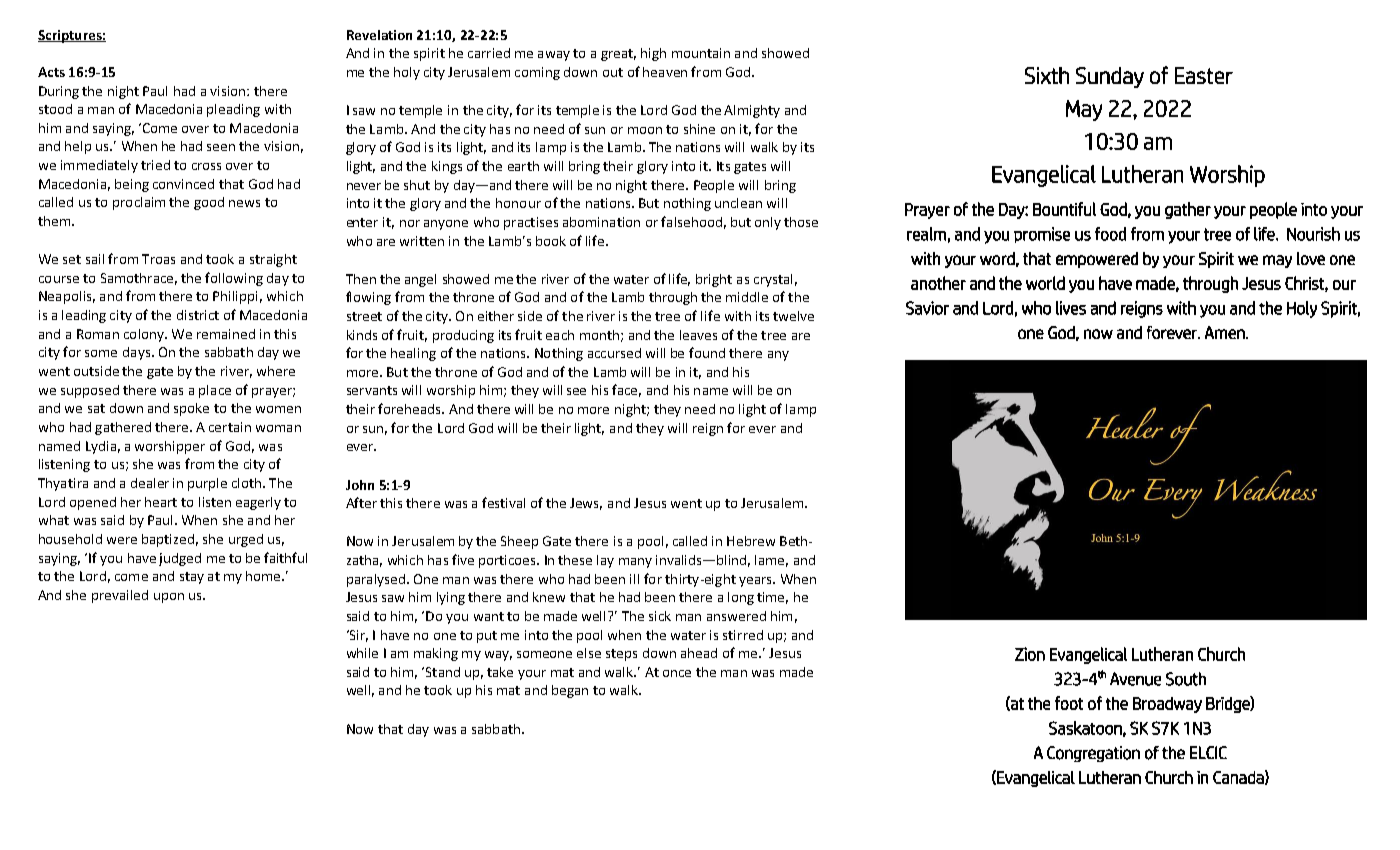 This screenshot has width=1400, height=850. Describe the element at coordinates (1167, 705) in the screenshot. I see `Broadway` at that location.
